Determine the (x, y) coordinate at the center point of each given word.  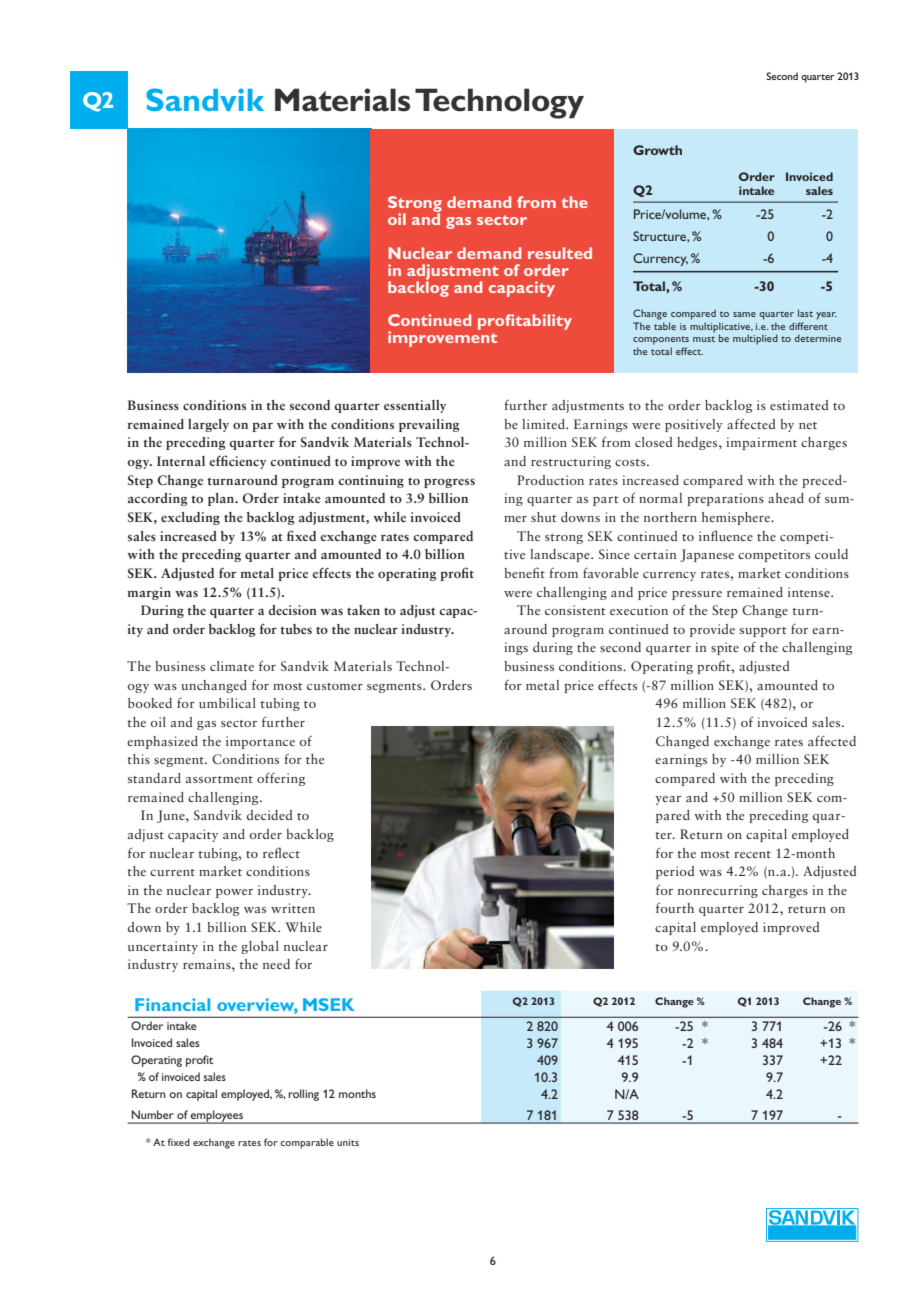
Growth (657, 150)
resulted (560, 253)
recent (752, 854)
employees (217, 1117)
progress (449, 483)
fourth (675, 907)
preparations (725, 499)
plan (222, 499)
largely (208, 425)
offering (281, 779)
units (348, 1142)
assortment (219, 779)
